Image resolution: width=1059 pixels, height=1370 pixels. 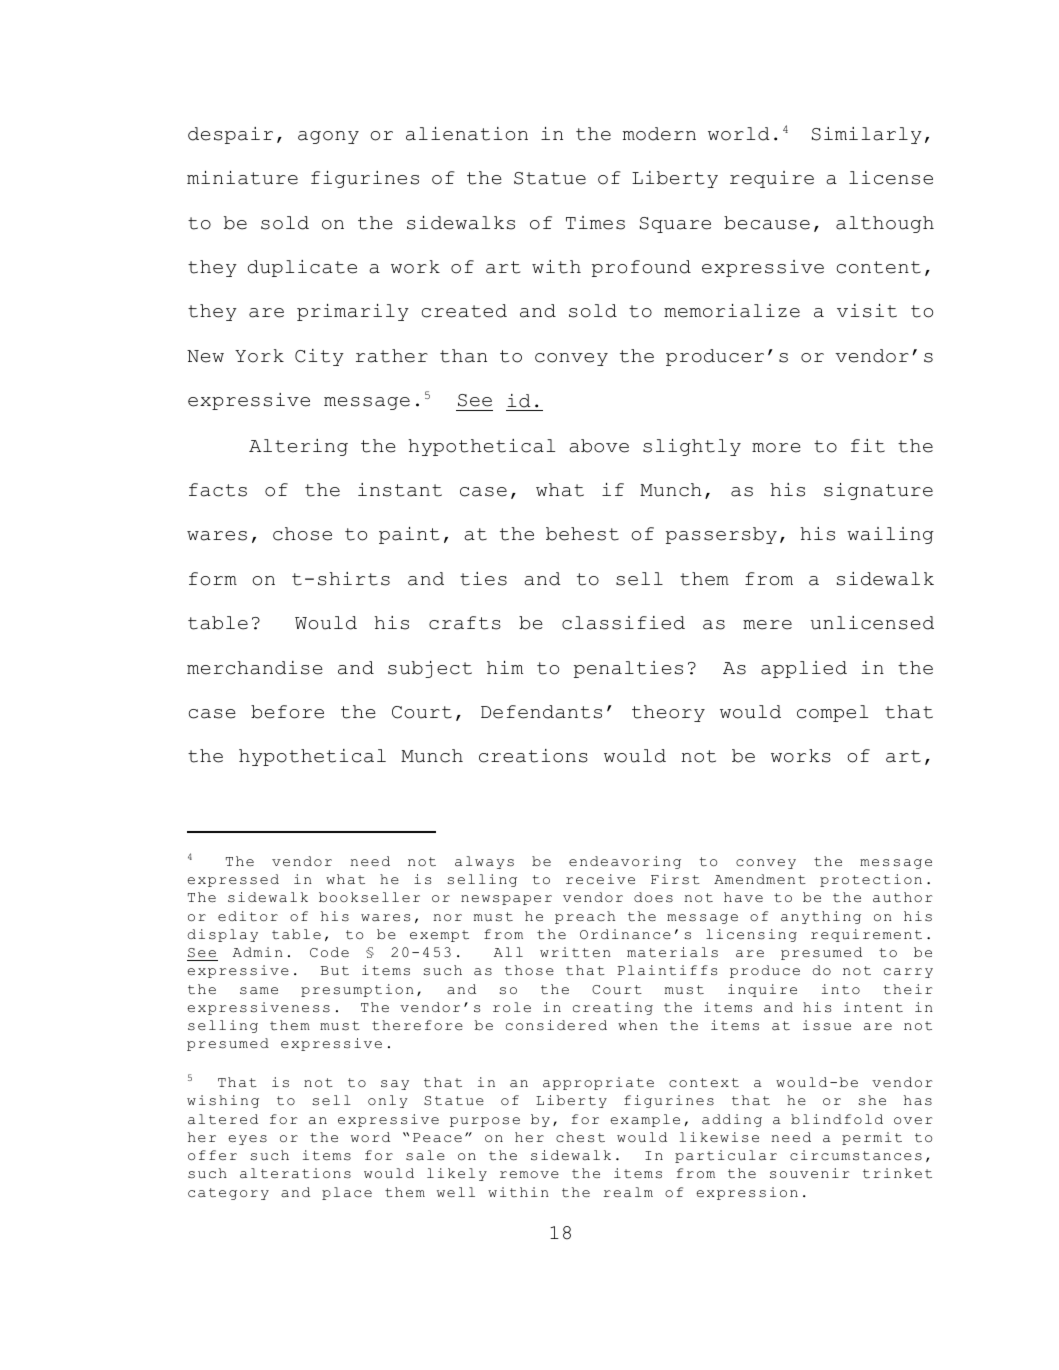 What do you see at coordinates (871, 880) in the page?
I see `protection` at bounding box center [871, 880].
